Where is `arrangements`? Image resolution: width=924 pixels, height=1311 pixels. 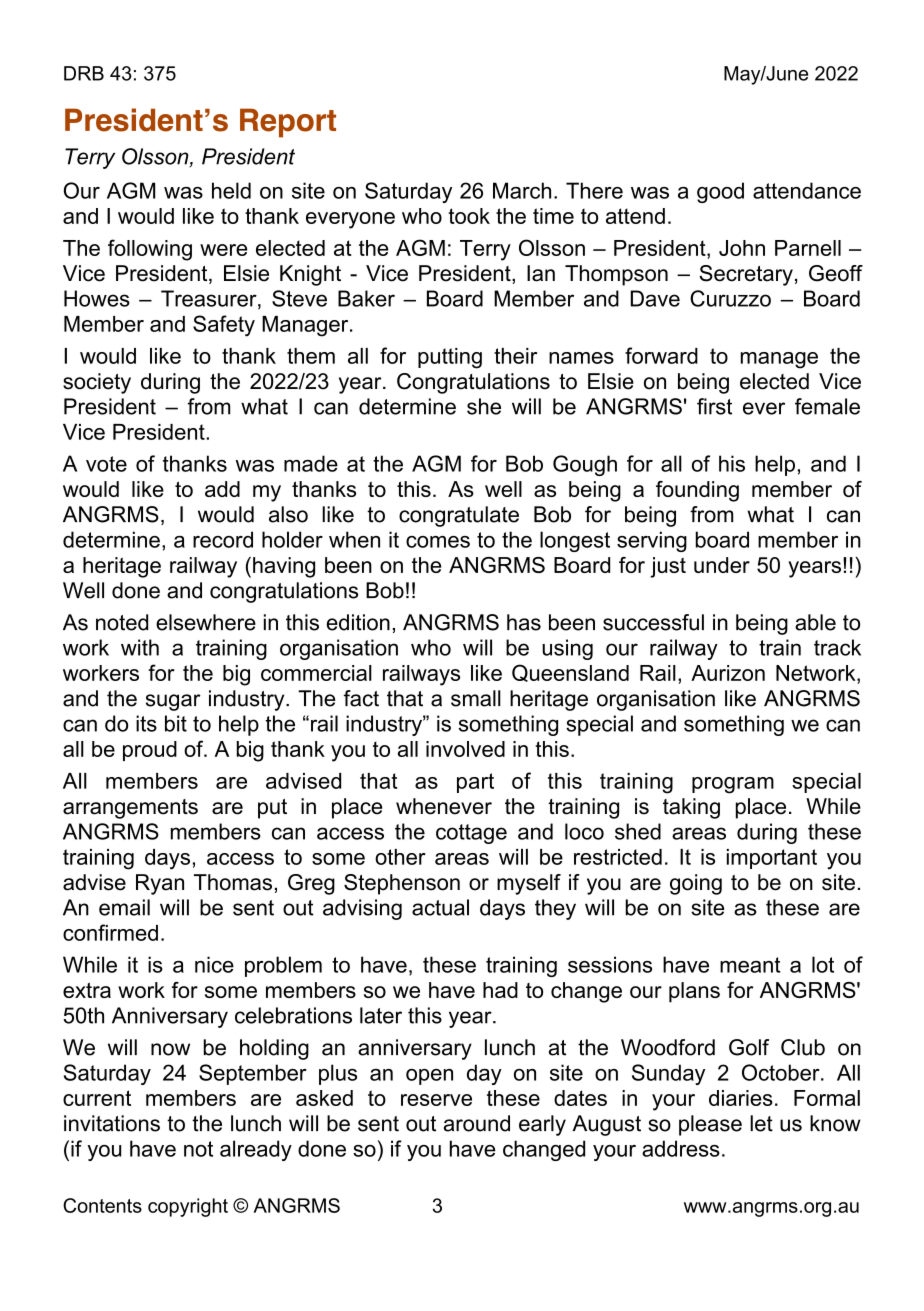 arrangements is located at coordinates (130, 809).
